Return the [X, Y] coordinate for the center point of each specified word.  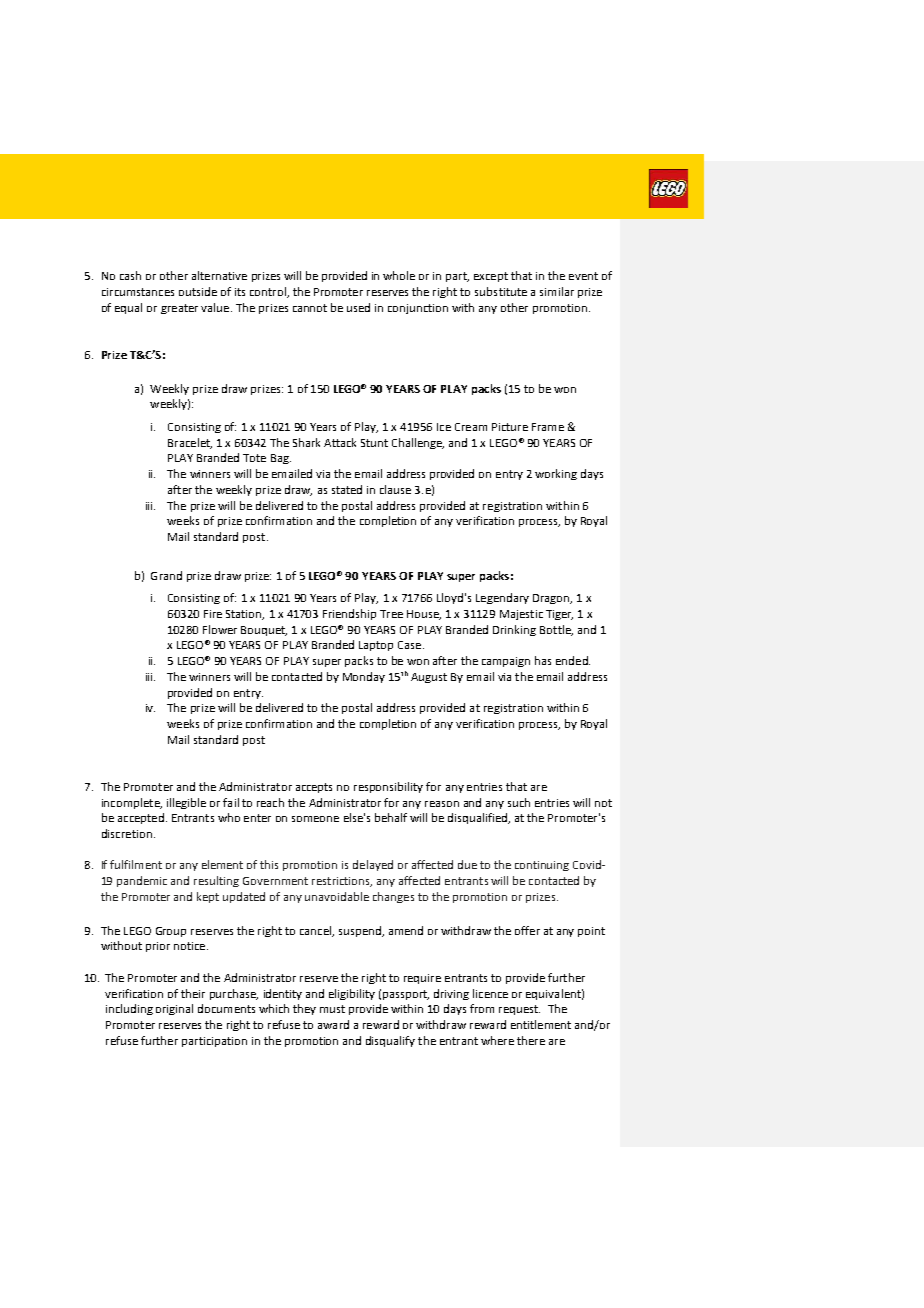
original [174, 1009]
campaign [506, 662]
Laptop [376, 646]
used [358, 307]
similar [557, 291]
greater [179, 309]
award [333, 1024]
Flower [220, 629]
